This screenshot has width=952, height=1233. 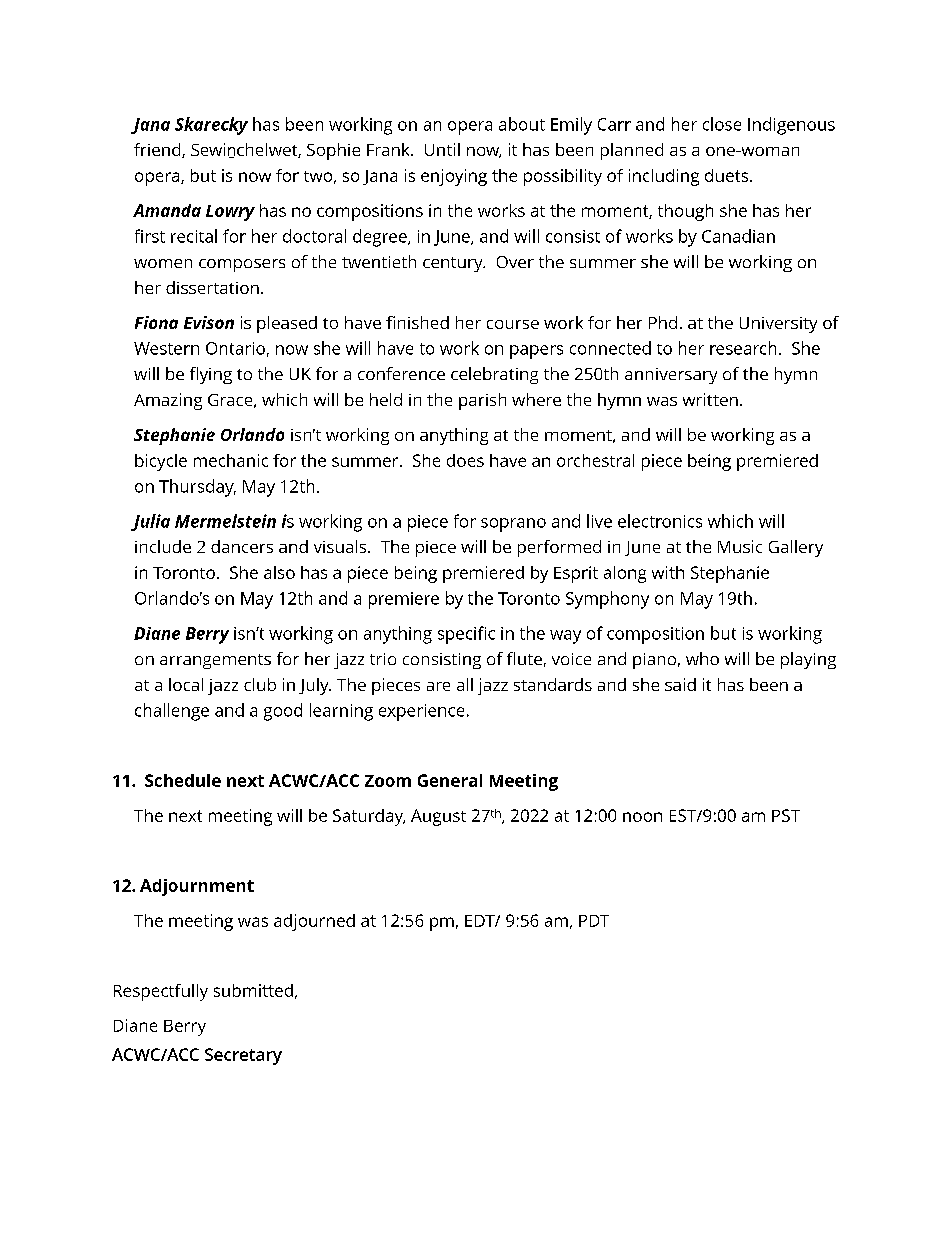 What do you see at coordinates (740, 546) in the screenshot?
I see `Music` at bounding box center [740, 546].
